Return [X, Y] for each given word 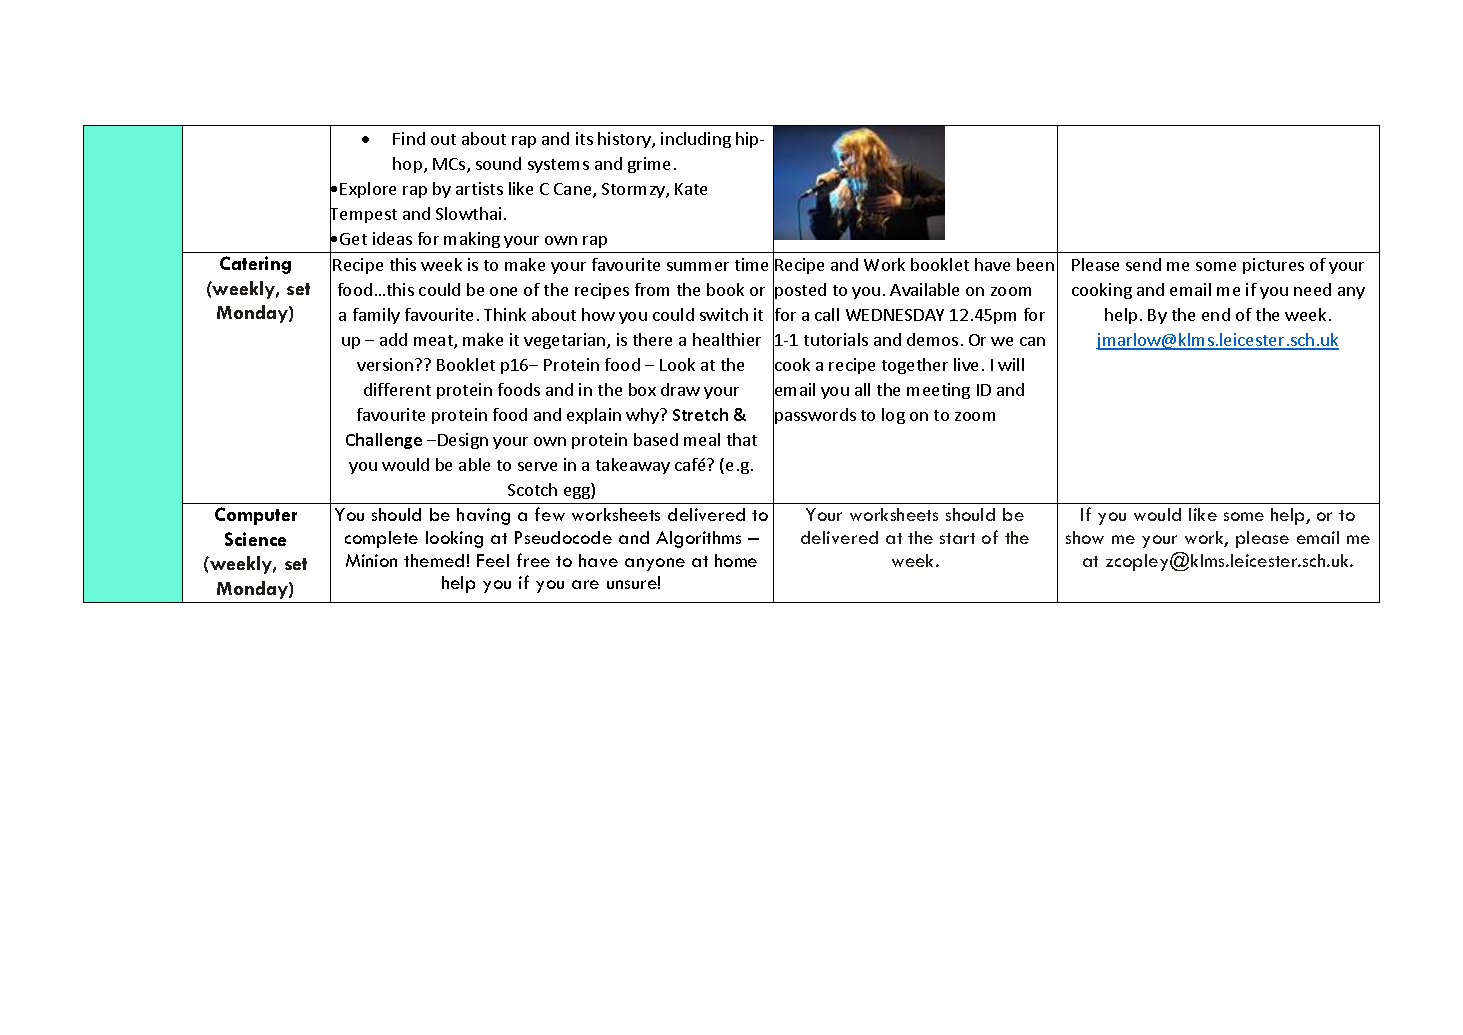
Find [409, 138]
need [1312, 289]
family [376, 316]
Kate [691, 189]
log [893, 416]
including [696, 140]
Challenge [384, 441]
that [742, 439]
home [736, 560]
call [827, 314]
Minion [371, 560]
